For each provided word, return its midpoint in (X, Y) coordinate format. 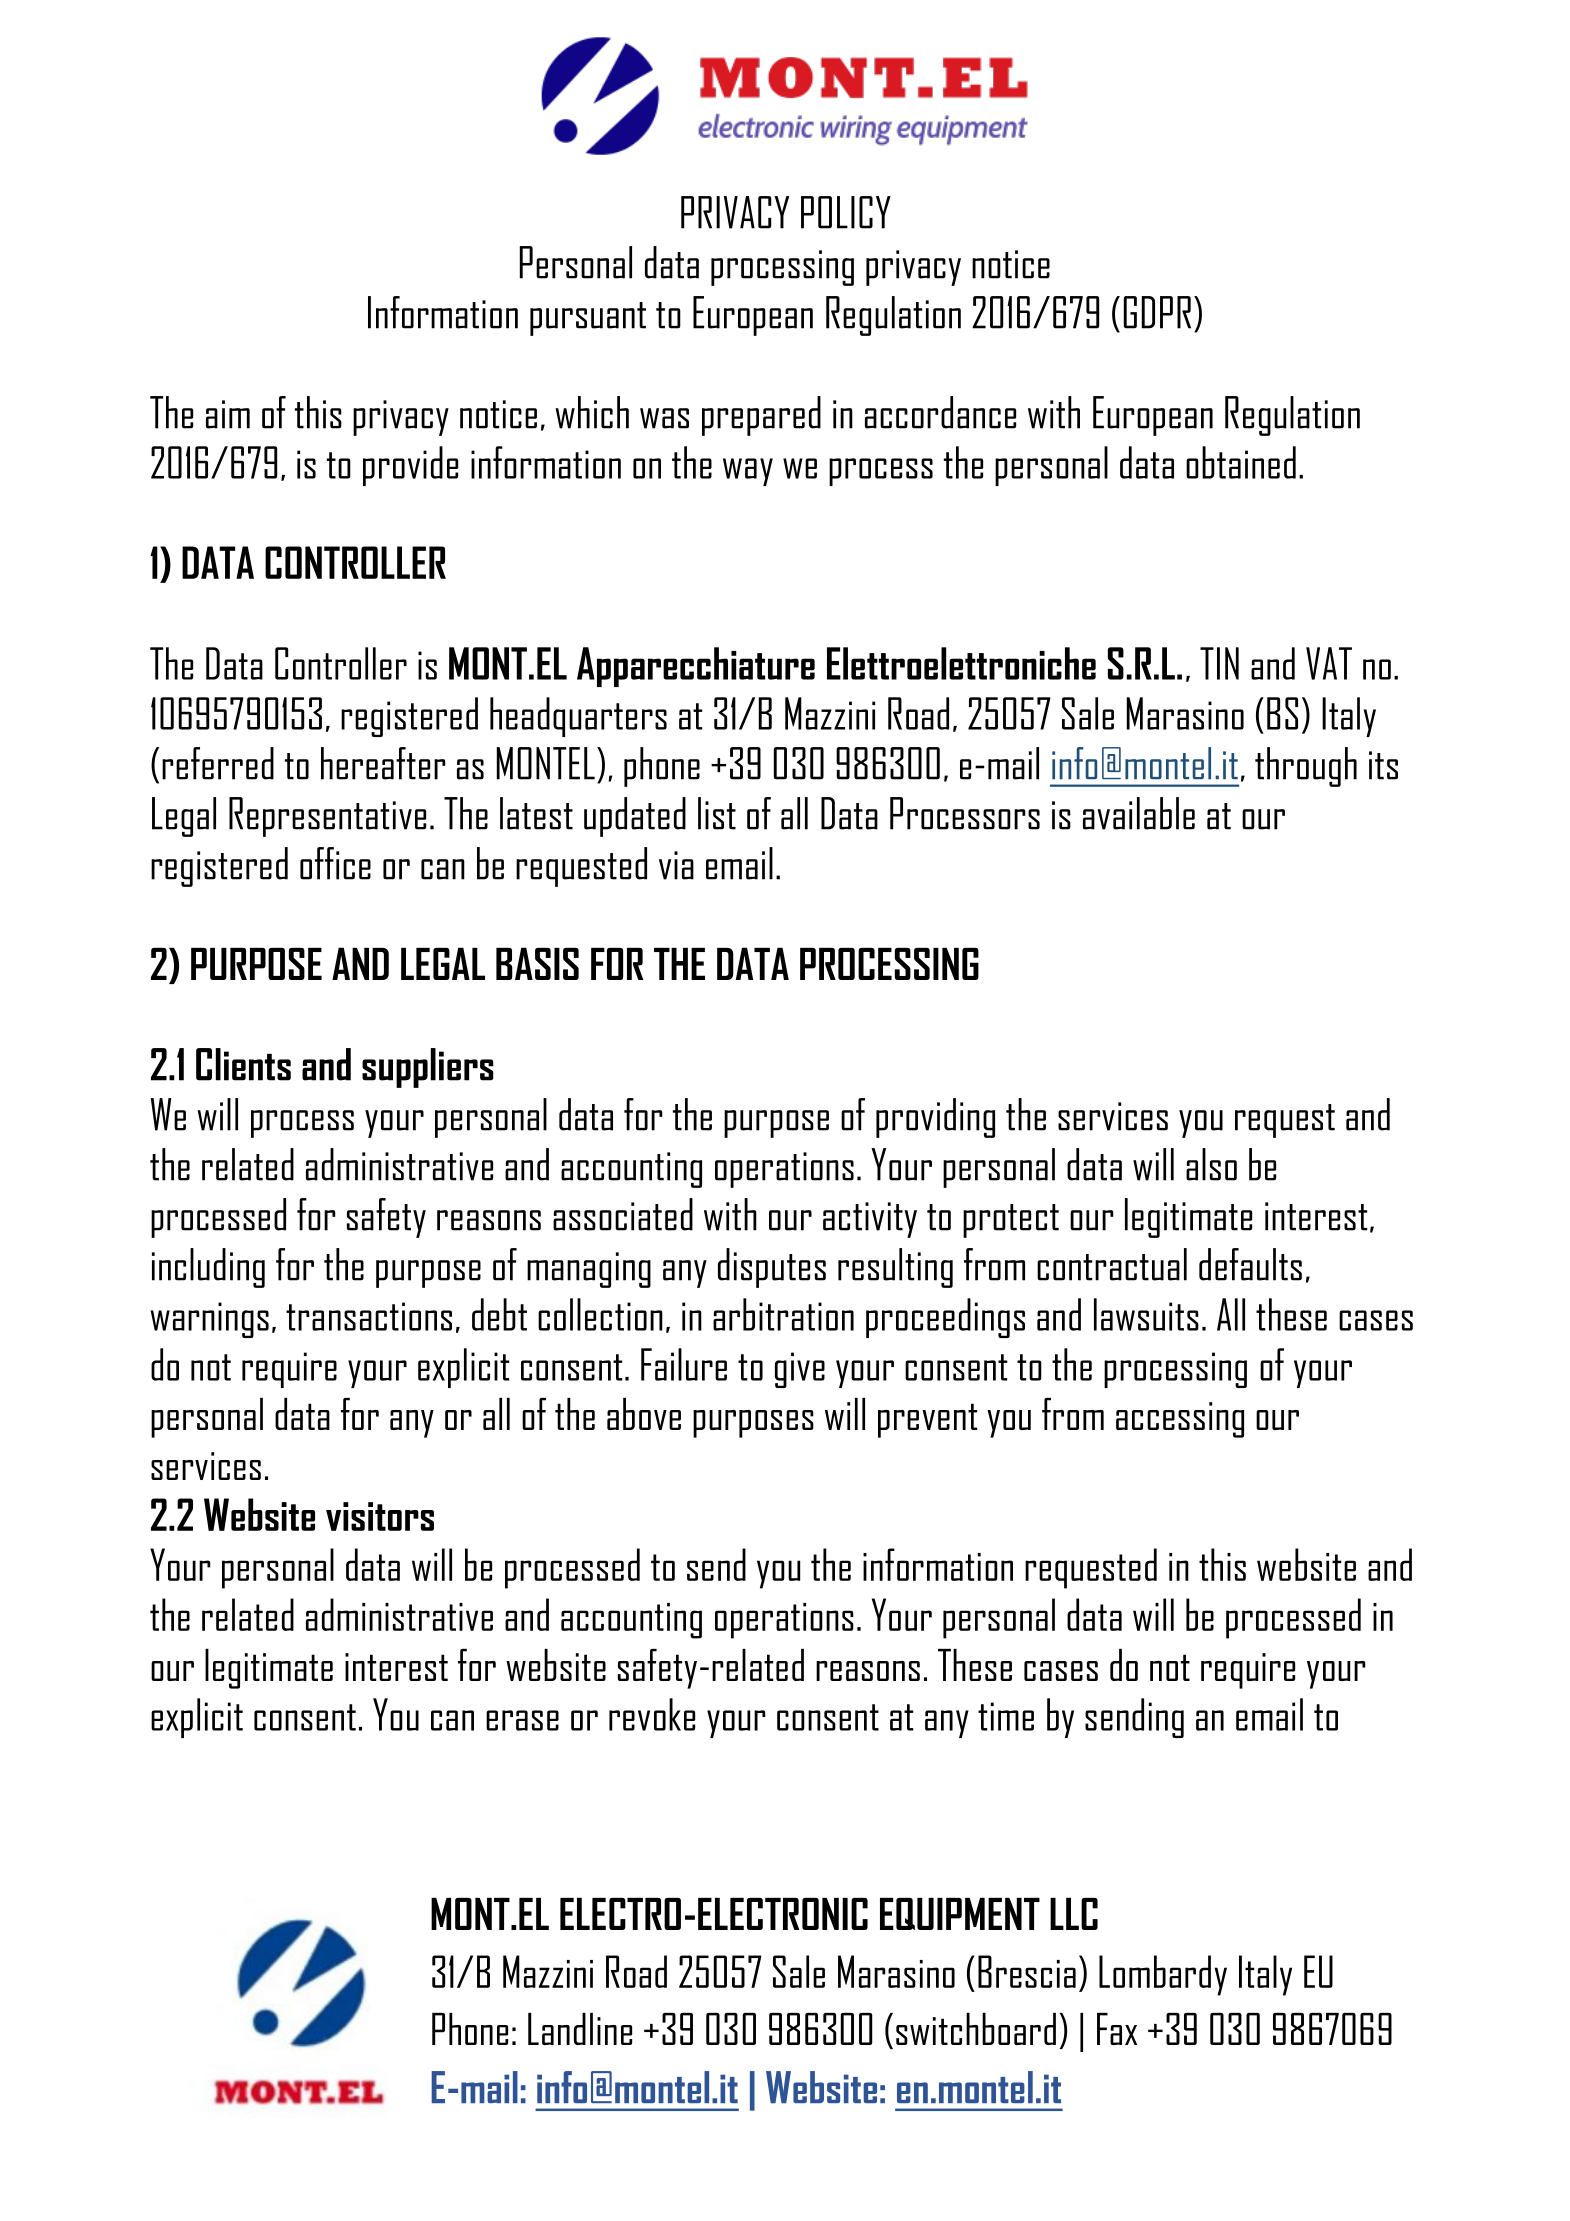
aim (228, 414)
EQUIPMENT (960, 1914)
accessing (1180, 1420)
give (800, 1370)
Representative (327, 817)
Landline (580, 2029)
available (1139, 813)
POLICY (846, 212)
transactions (369, 1316)
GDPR (1157, 312)
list (717, 813)
